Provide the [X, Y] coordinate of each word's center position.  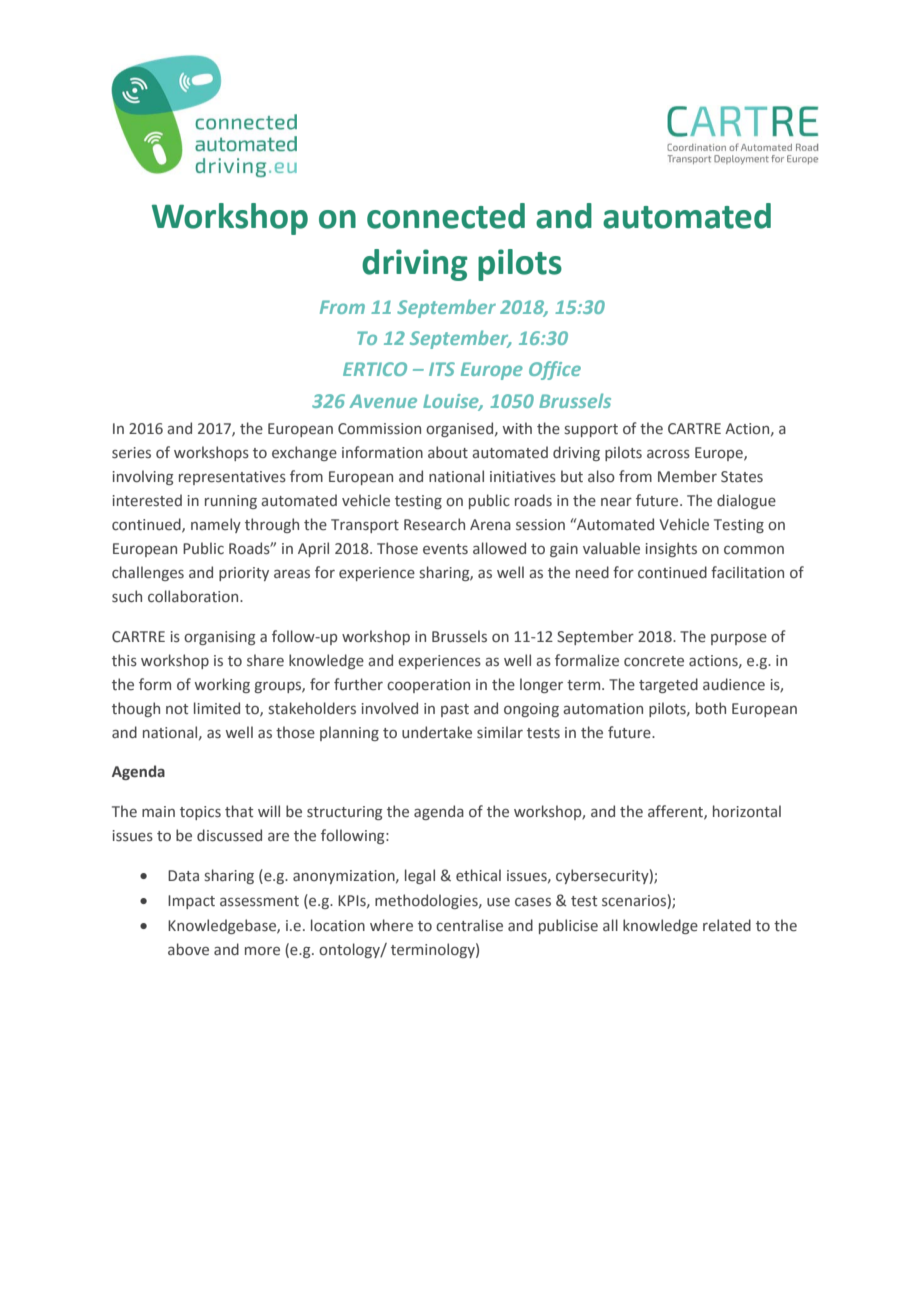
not [177, 709]
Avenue [383, 401]
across [668, 454]
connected [446, 216]
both [711, 708]
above [188, 949]
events [445, 549]
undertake [437, 732]
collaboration [194, 596]
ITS [442, 369]
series [131, 453]
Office [555, 370]
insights [671, 549]
